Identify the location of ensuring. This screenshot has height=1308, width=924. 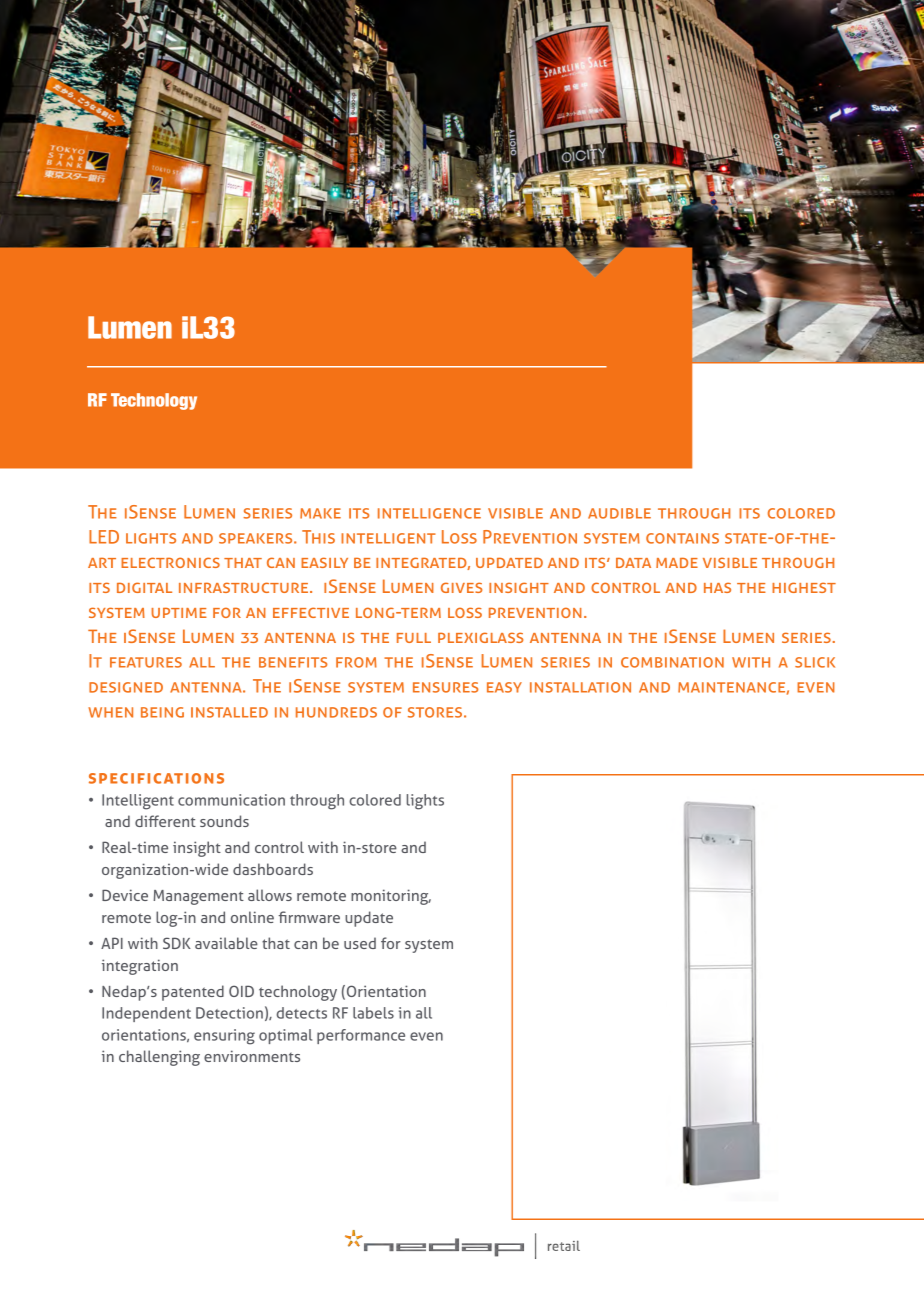
(224, 1037).
